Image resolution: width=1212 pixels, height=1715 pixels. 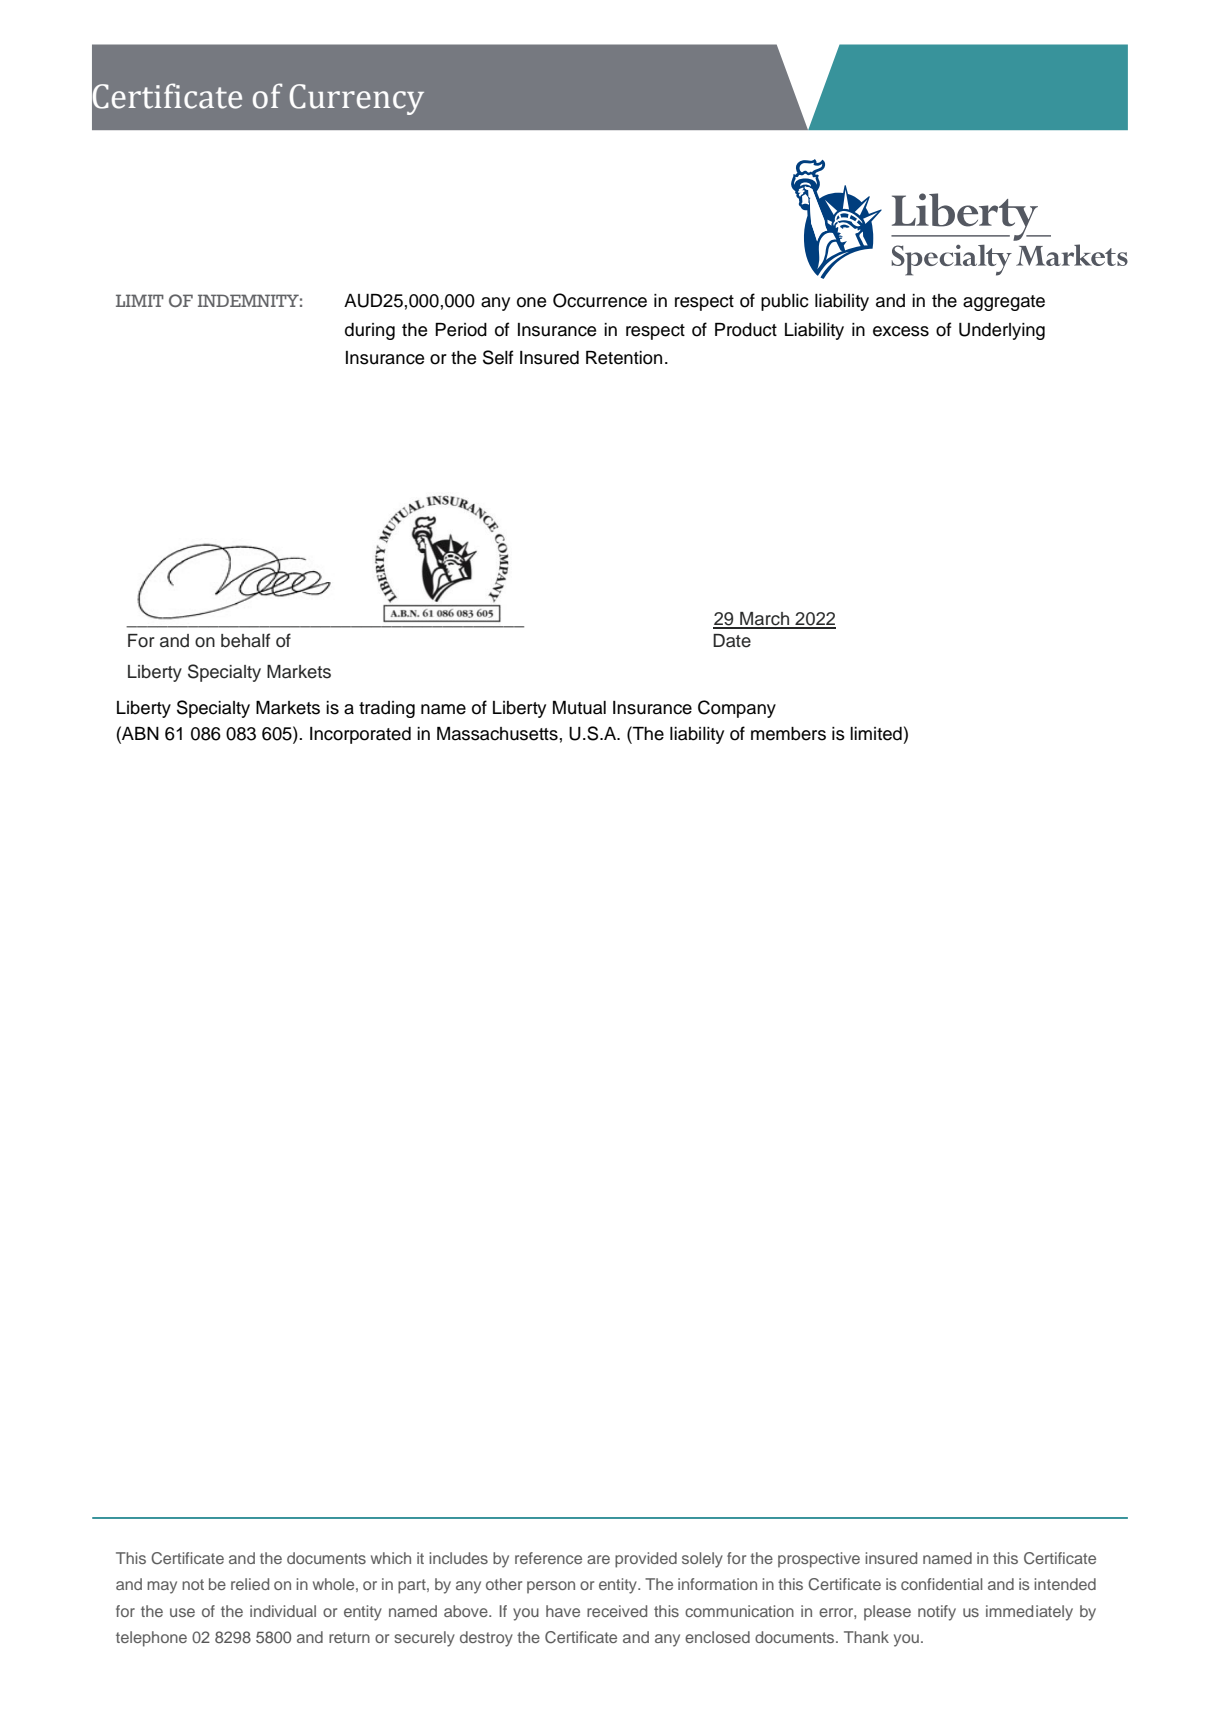 I want to click on Underlying, so click(x=1002, y=331).
